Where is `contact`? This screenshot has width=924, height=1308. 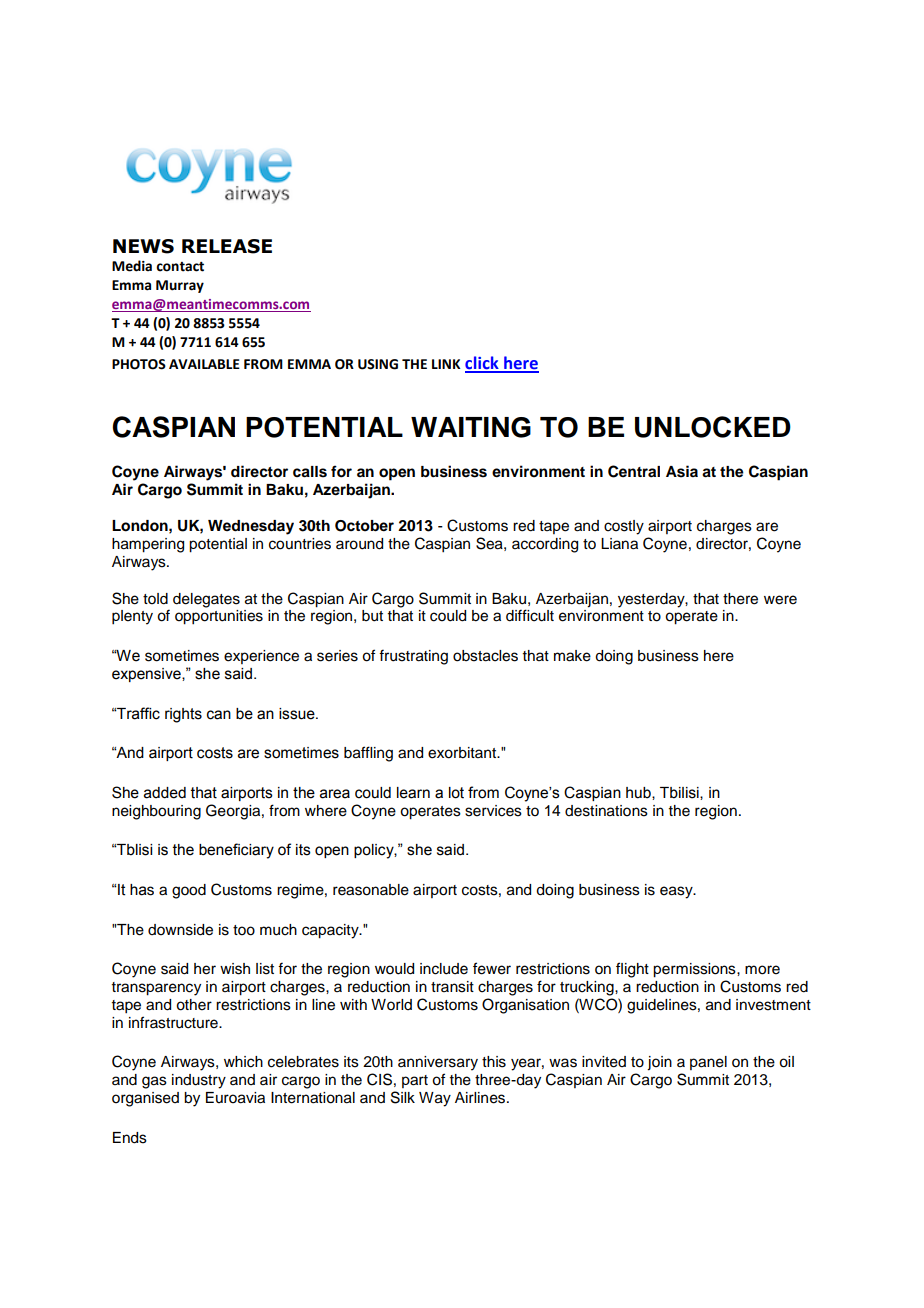 contact is located at coordinates (180, 267).
